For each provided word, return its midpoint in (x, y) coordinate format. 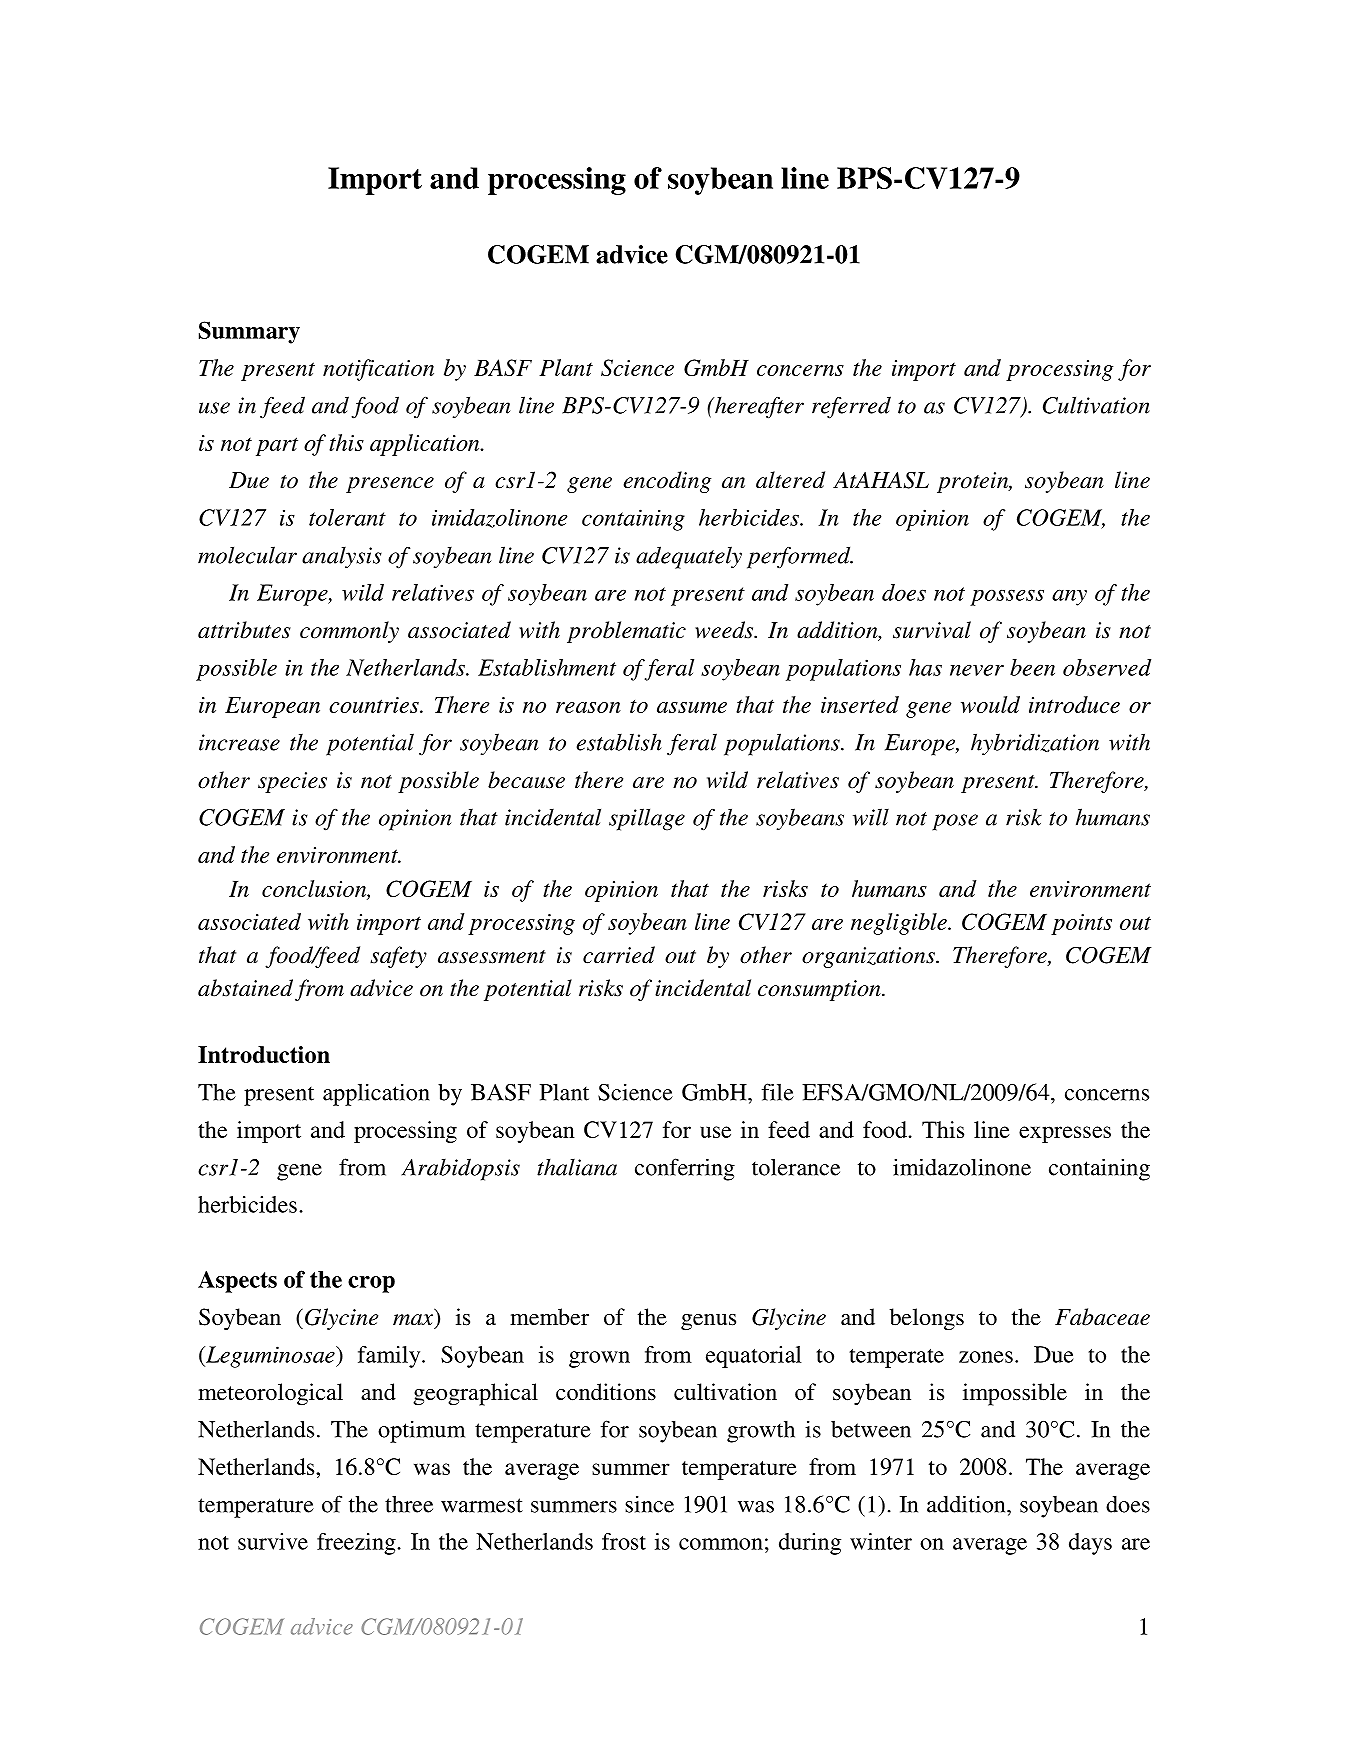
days (1090, 1544)
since (649, 1504)
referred (851, 407)
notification (378, 370)
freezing (357, 1544)
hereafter (758, 407)
